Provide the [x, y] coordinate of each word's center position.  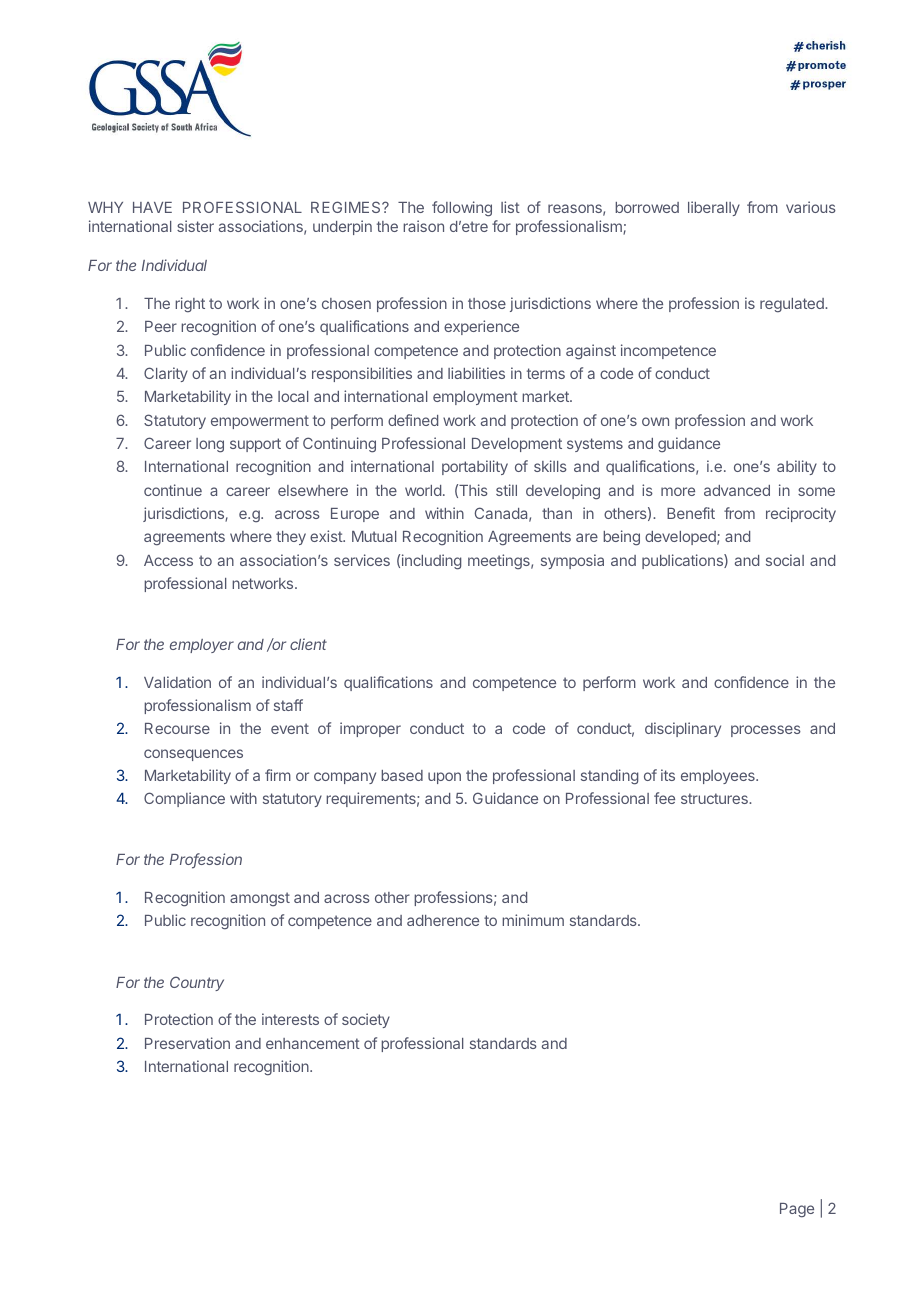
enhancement [313, 1043]
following [462, 209]
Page [797, 1210]
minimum [533, 920]
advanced [737, 490]
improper [370, 729]
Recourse [177, 728]
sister [195, 226]
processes [766, 731]
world [423, 490]
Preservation [187, 1043]
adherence [443, 920]
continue [173, 490]
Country [197, 983]
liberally [714, 208]
